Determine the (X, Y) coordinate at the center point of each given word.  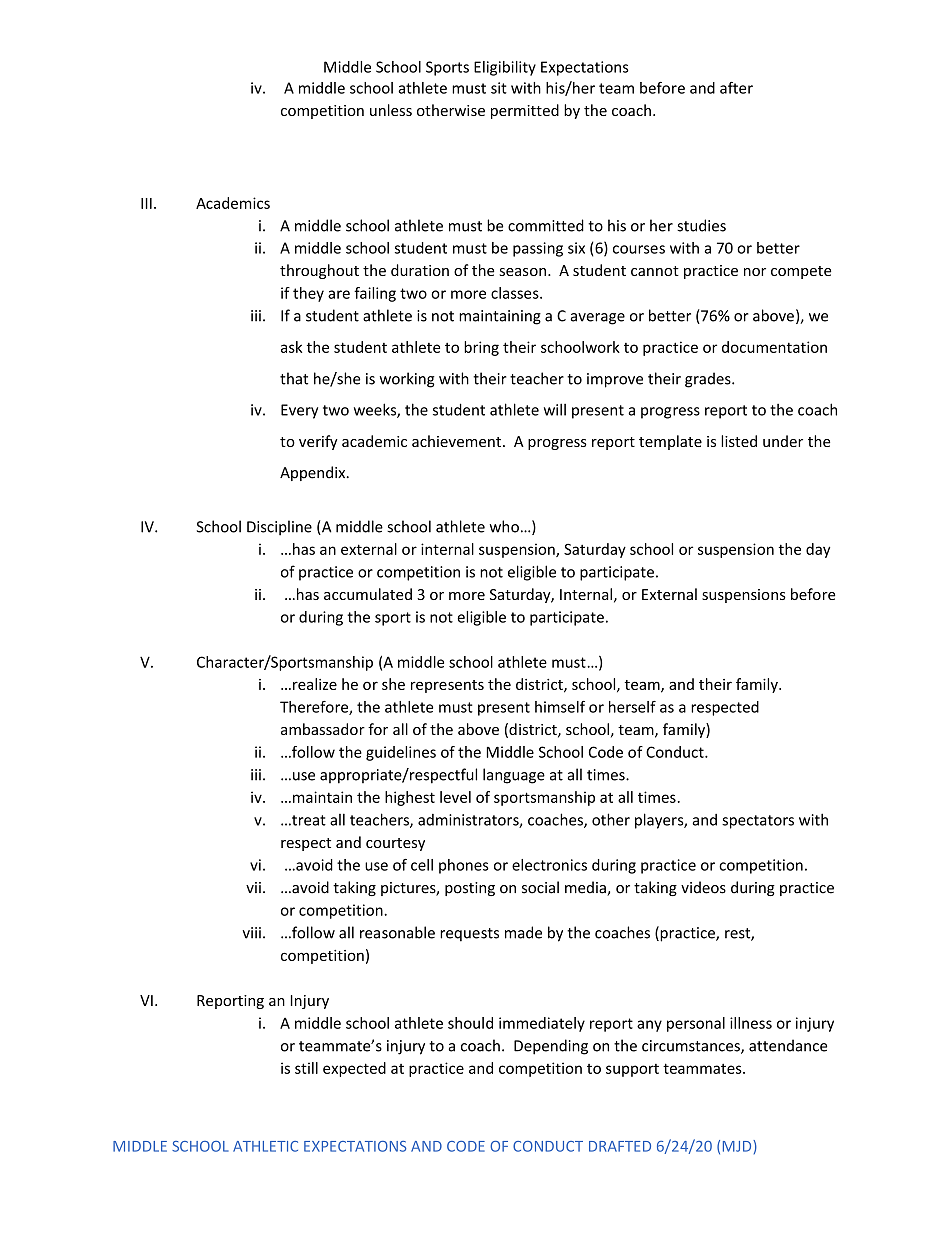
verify (318, 442)
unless (391, 110)
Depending (551, 1047)
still (306, 1068)
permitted (525, 111)
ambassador (323, 729)
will (555, 409)
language (514, 776)
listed (739, 441)
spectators (758, 822)
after (736, 88)
